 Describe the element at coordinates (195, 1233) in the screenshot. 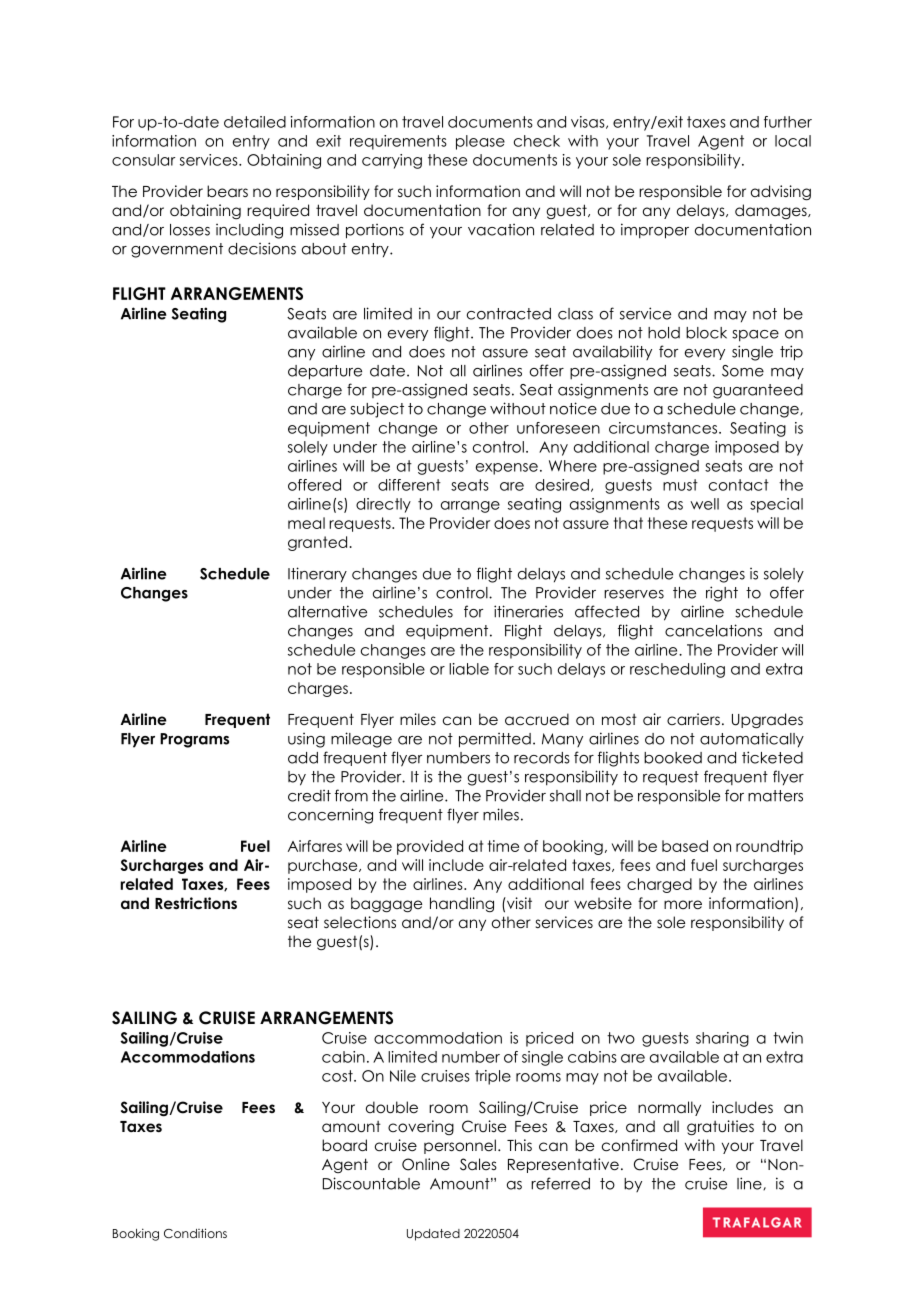

I see `Conditions` at that location.
